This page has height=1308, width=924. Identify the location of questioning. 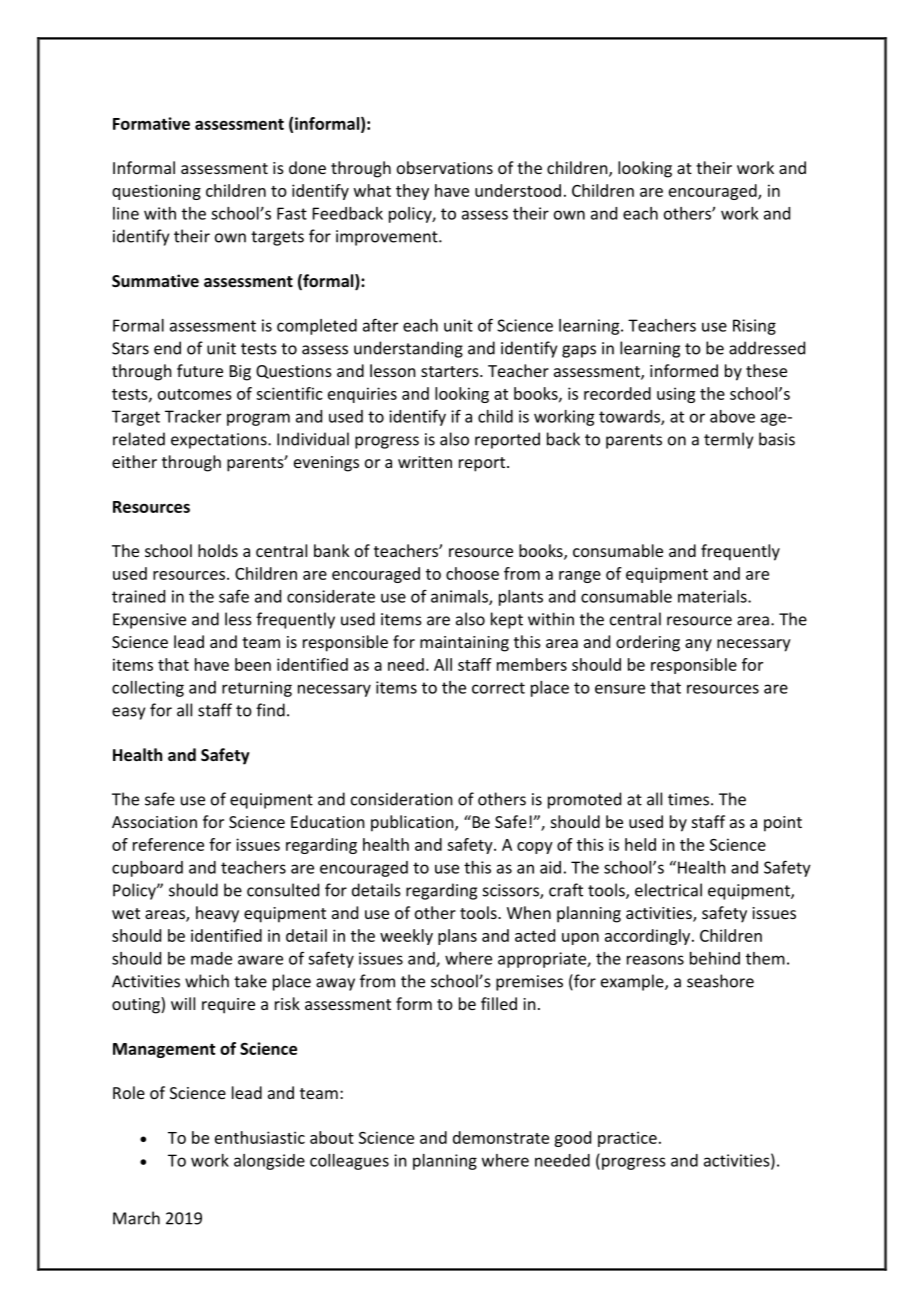
(156, 192).
